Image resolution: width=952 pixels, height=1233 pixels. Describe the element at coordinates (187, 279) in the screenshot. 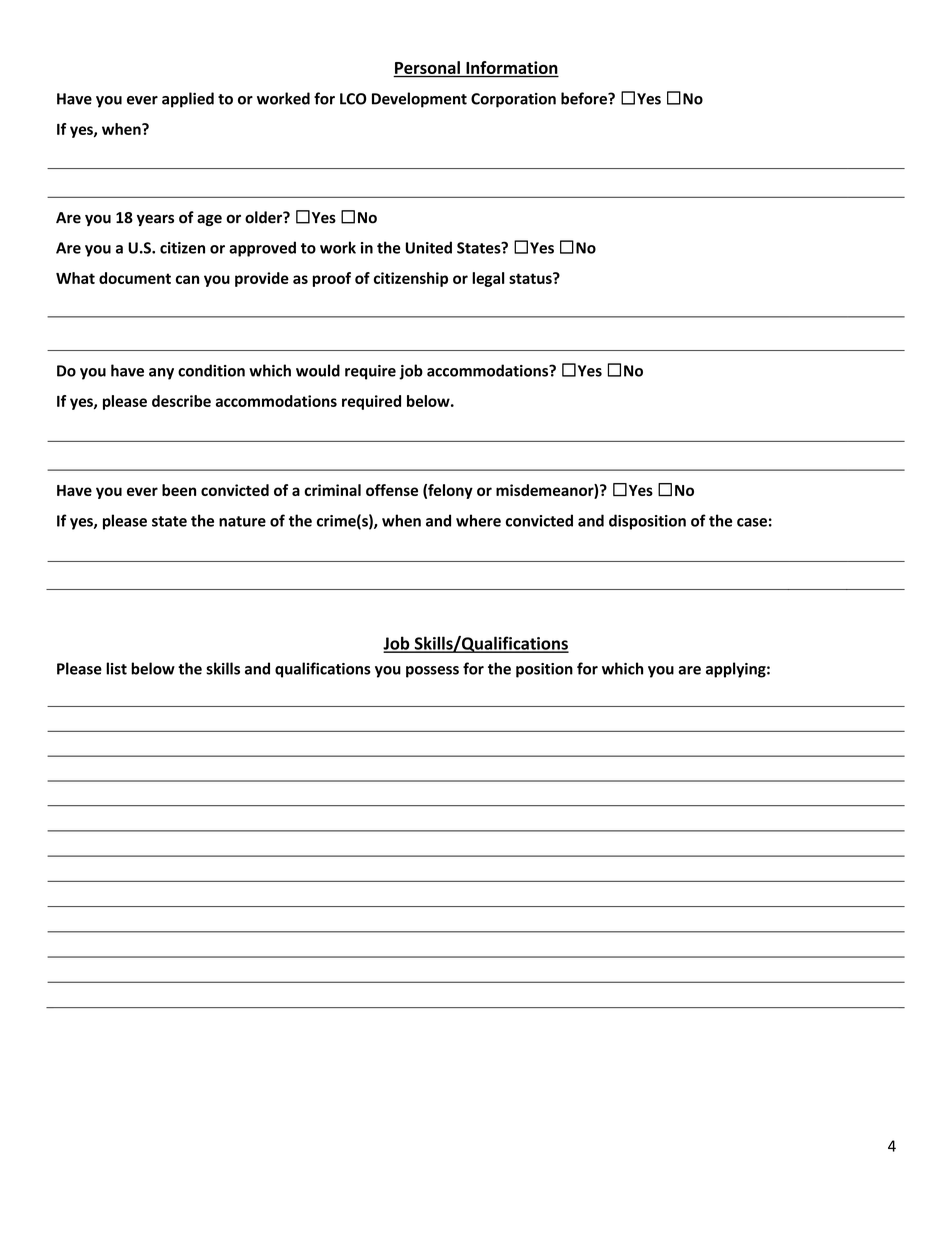

I see `can` at that location.
